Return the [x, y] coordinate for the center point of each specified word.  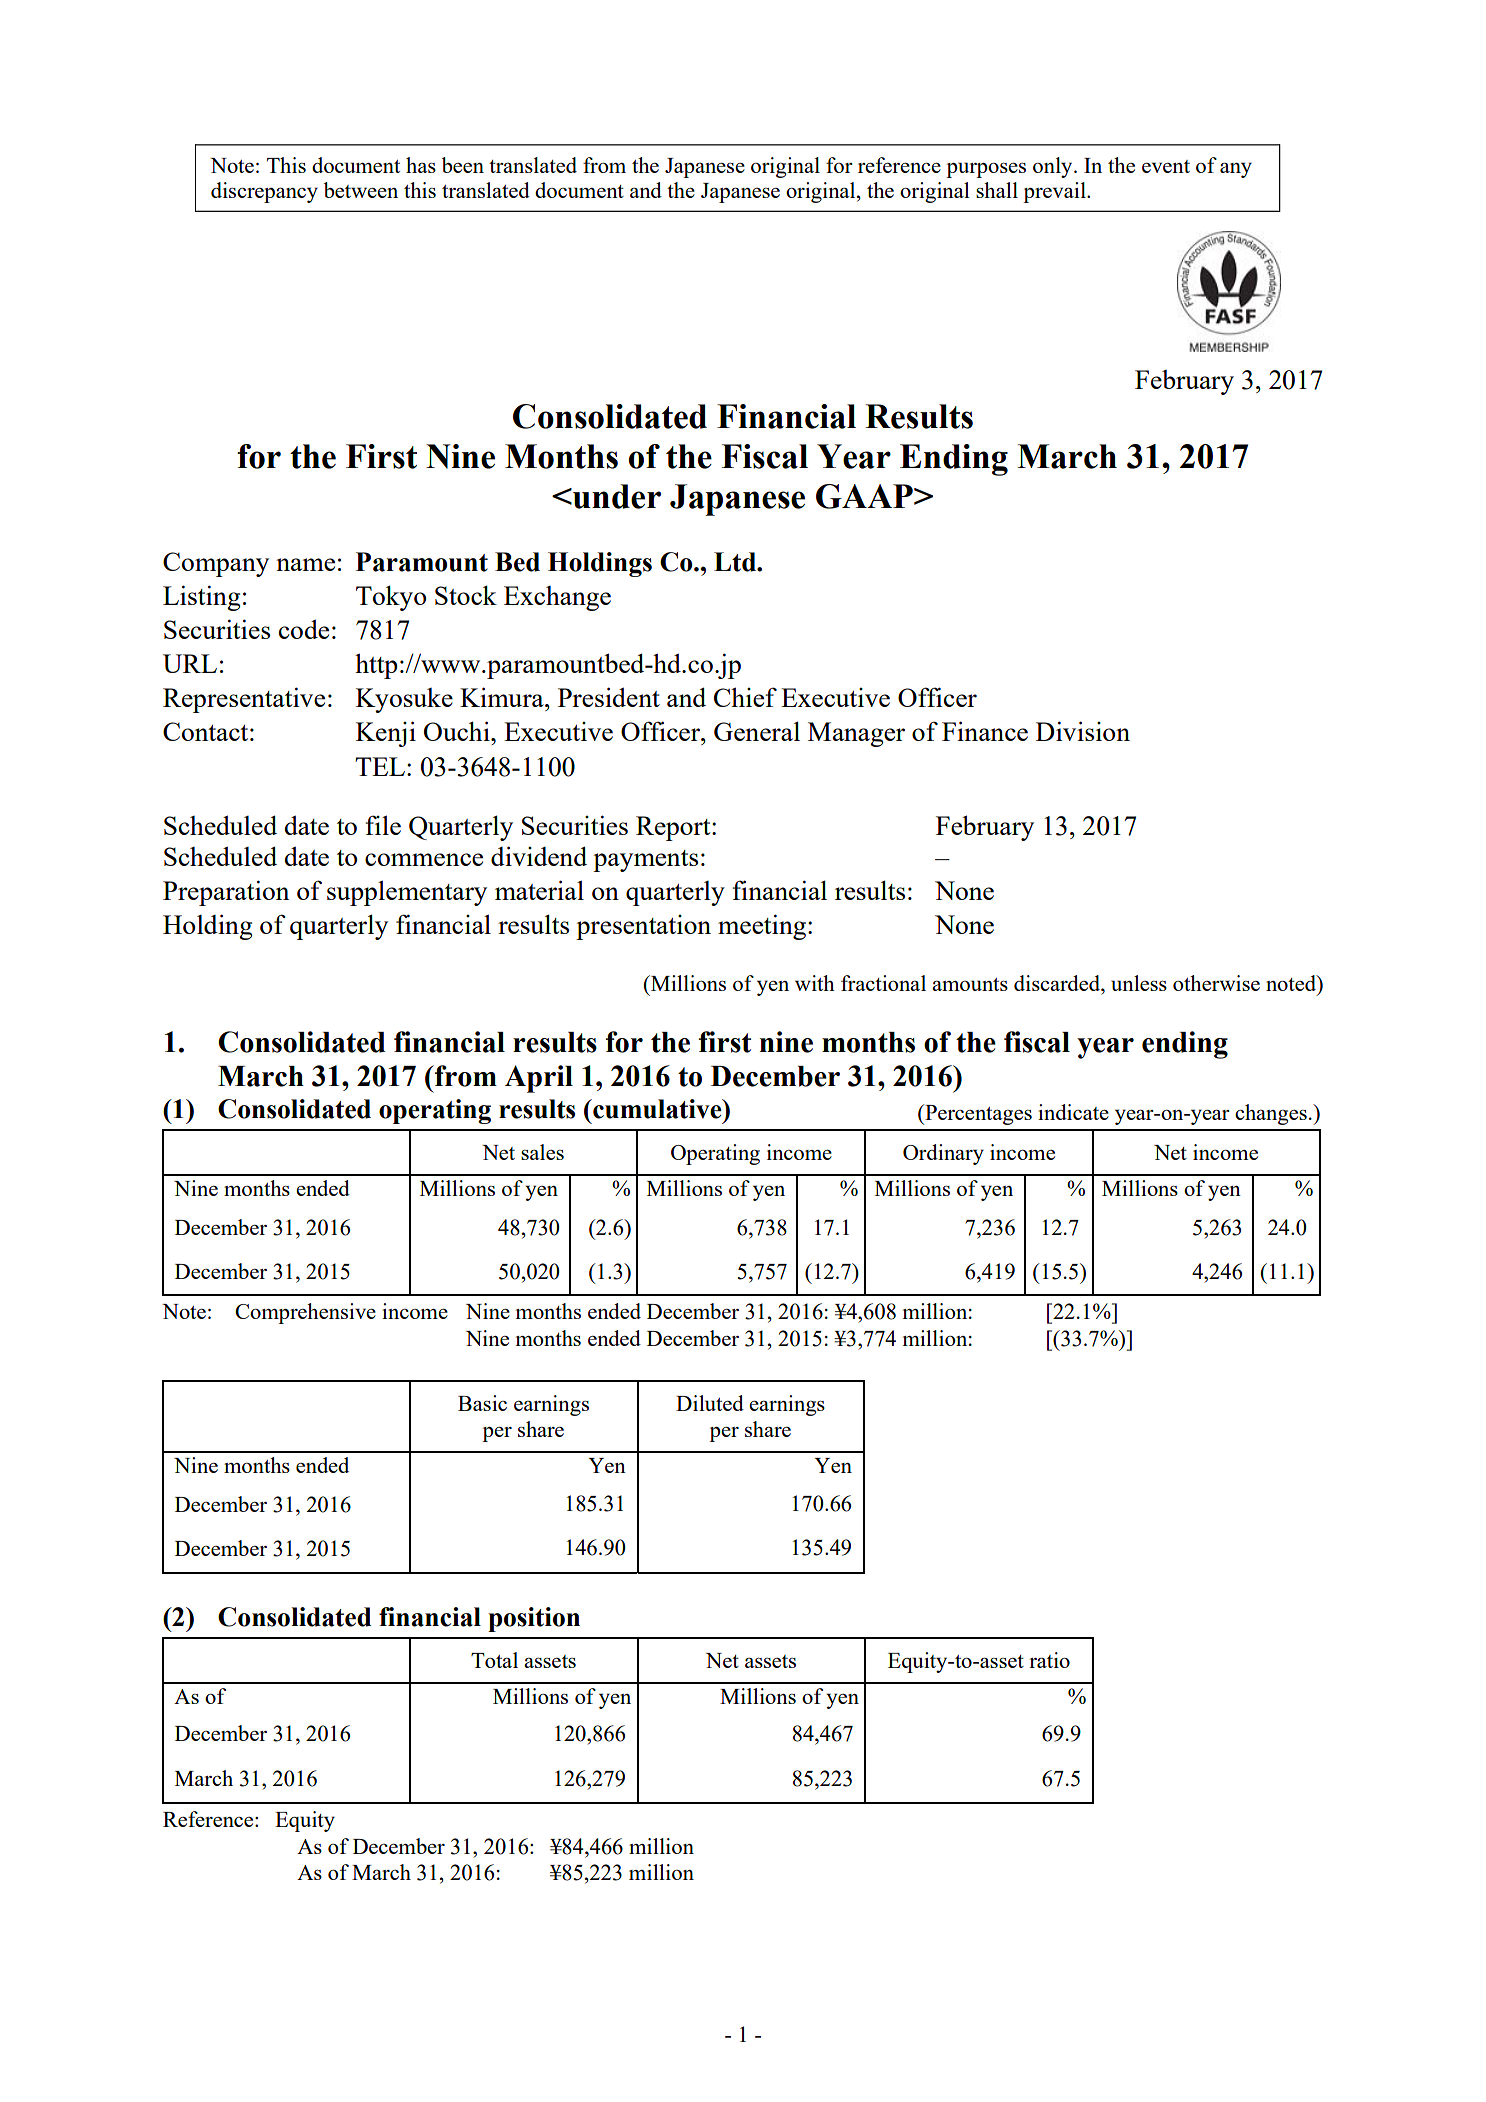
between [361, 190]
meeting [763, 927]
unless [1139, 983]
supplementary [407, 893]
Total [494, 1660]
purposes [986, 170]
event [1166, 166]
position [534, 1619]
